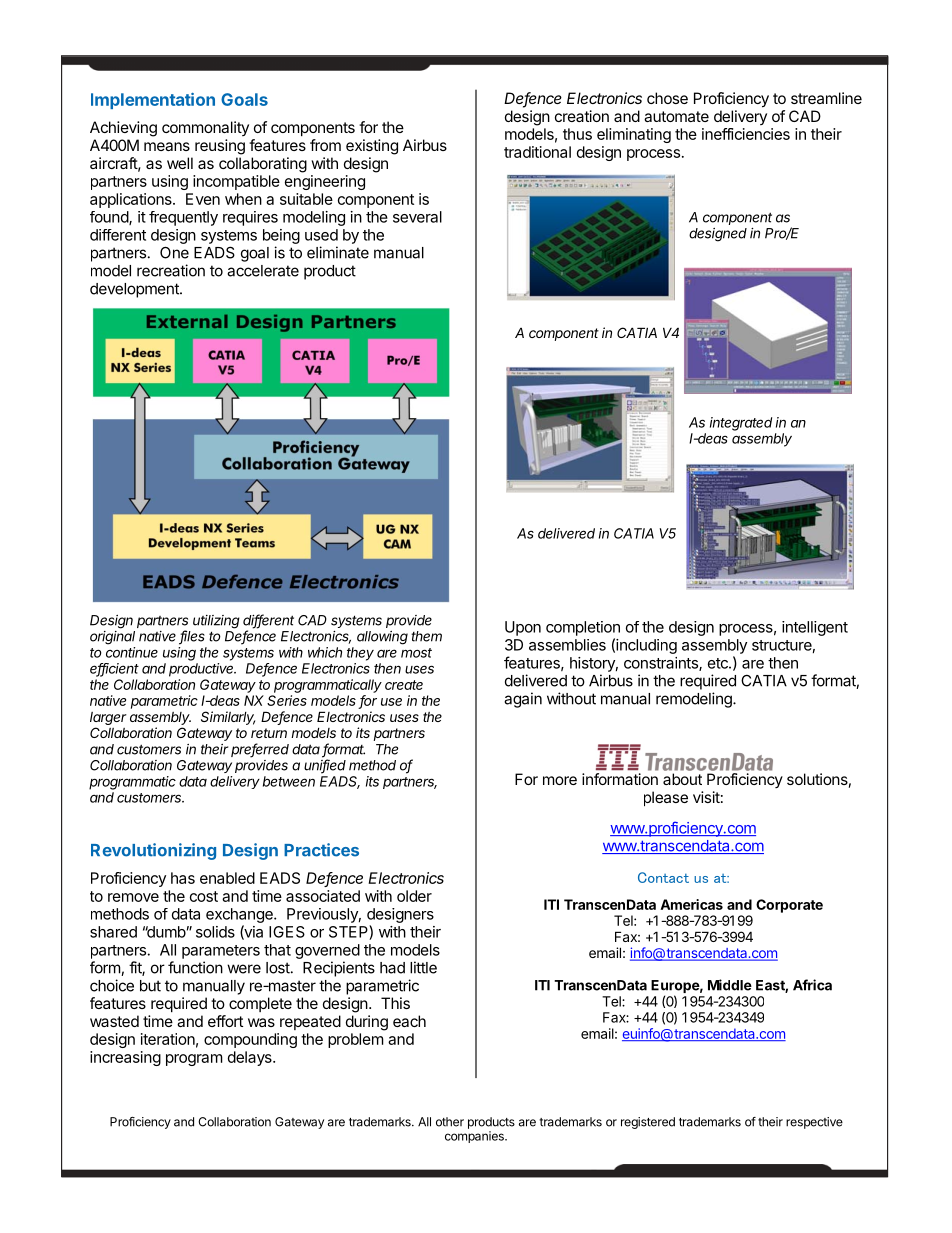  What do you see at coordinates (450, 1122) in the document?
I see `other` at bounding box center [450, 1122].
